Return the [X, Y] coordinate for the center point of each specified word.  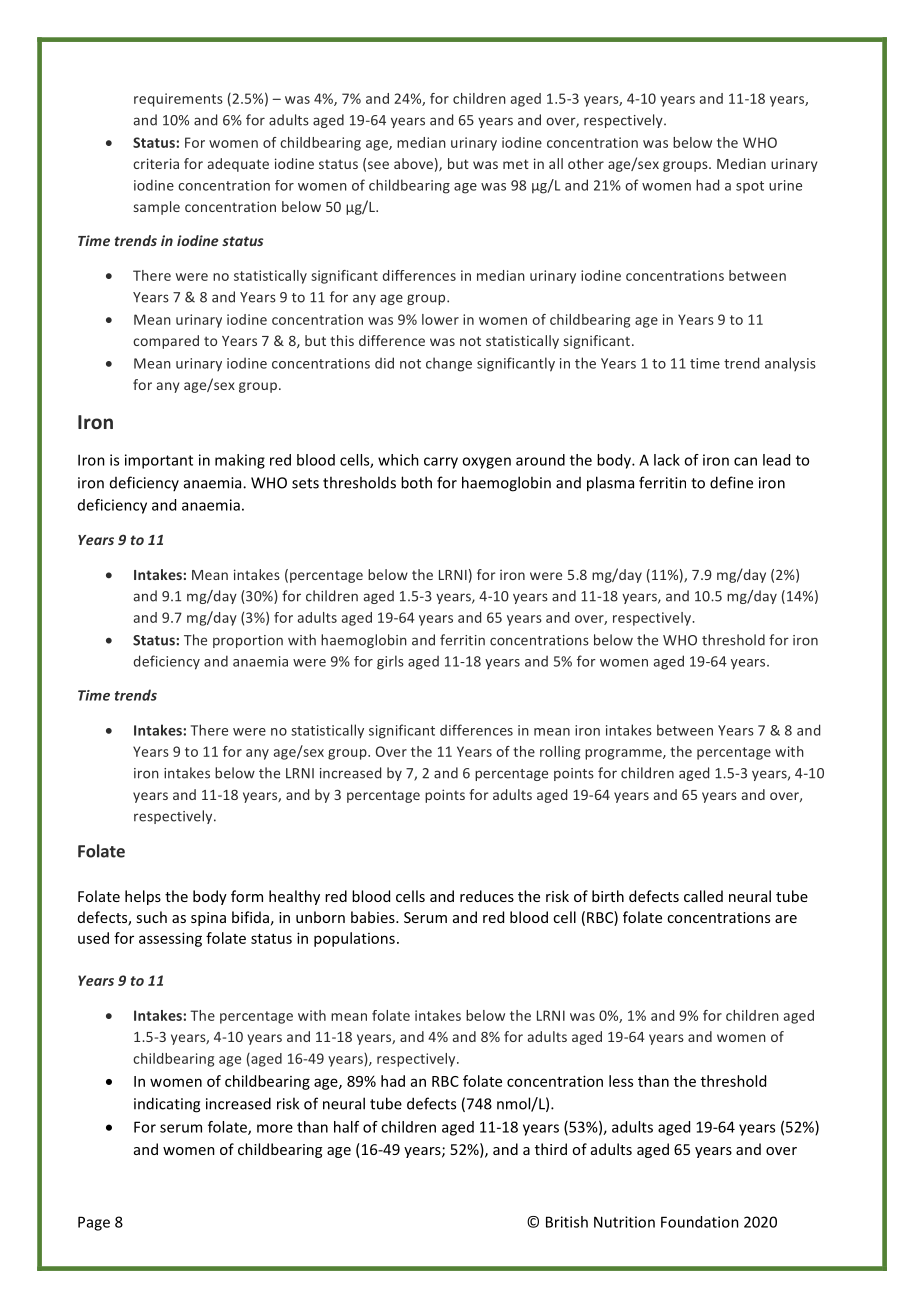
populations [354, 939]
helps [143, 897]
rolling [560, 753]
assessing [170, 939]
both [416, 482]
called [703, 896]
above [413, 163]
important [159, 461]
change [449, 364]
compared [166, 342]
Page [94, 1223]
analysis [790, 364]
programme [624, 754]
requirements [178, 100]
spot [750, 187]
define [731, 482]
